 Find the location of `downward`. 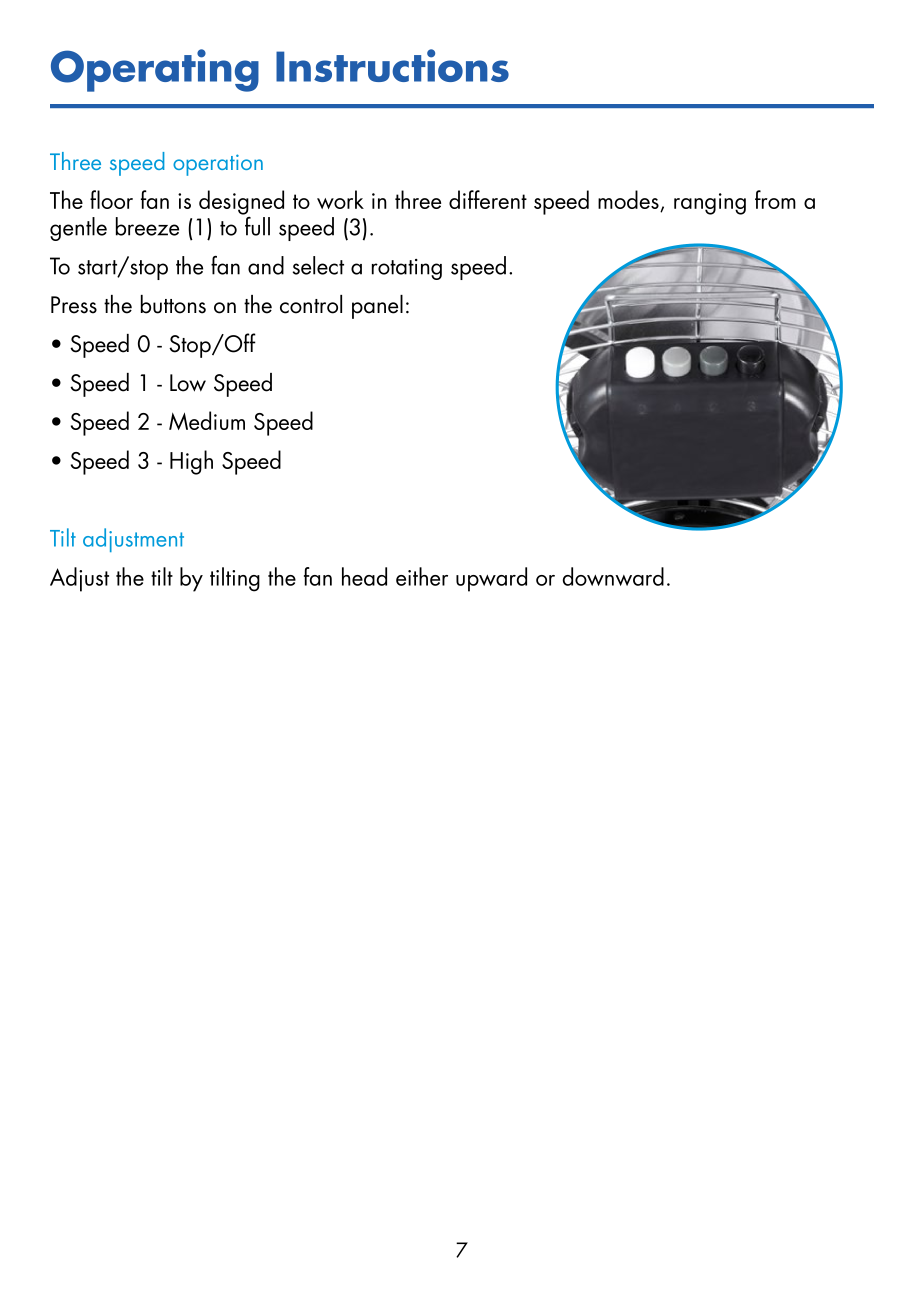

downward is located at coordinates (613, 576).
